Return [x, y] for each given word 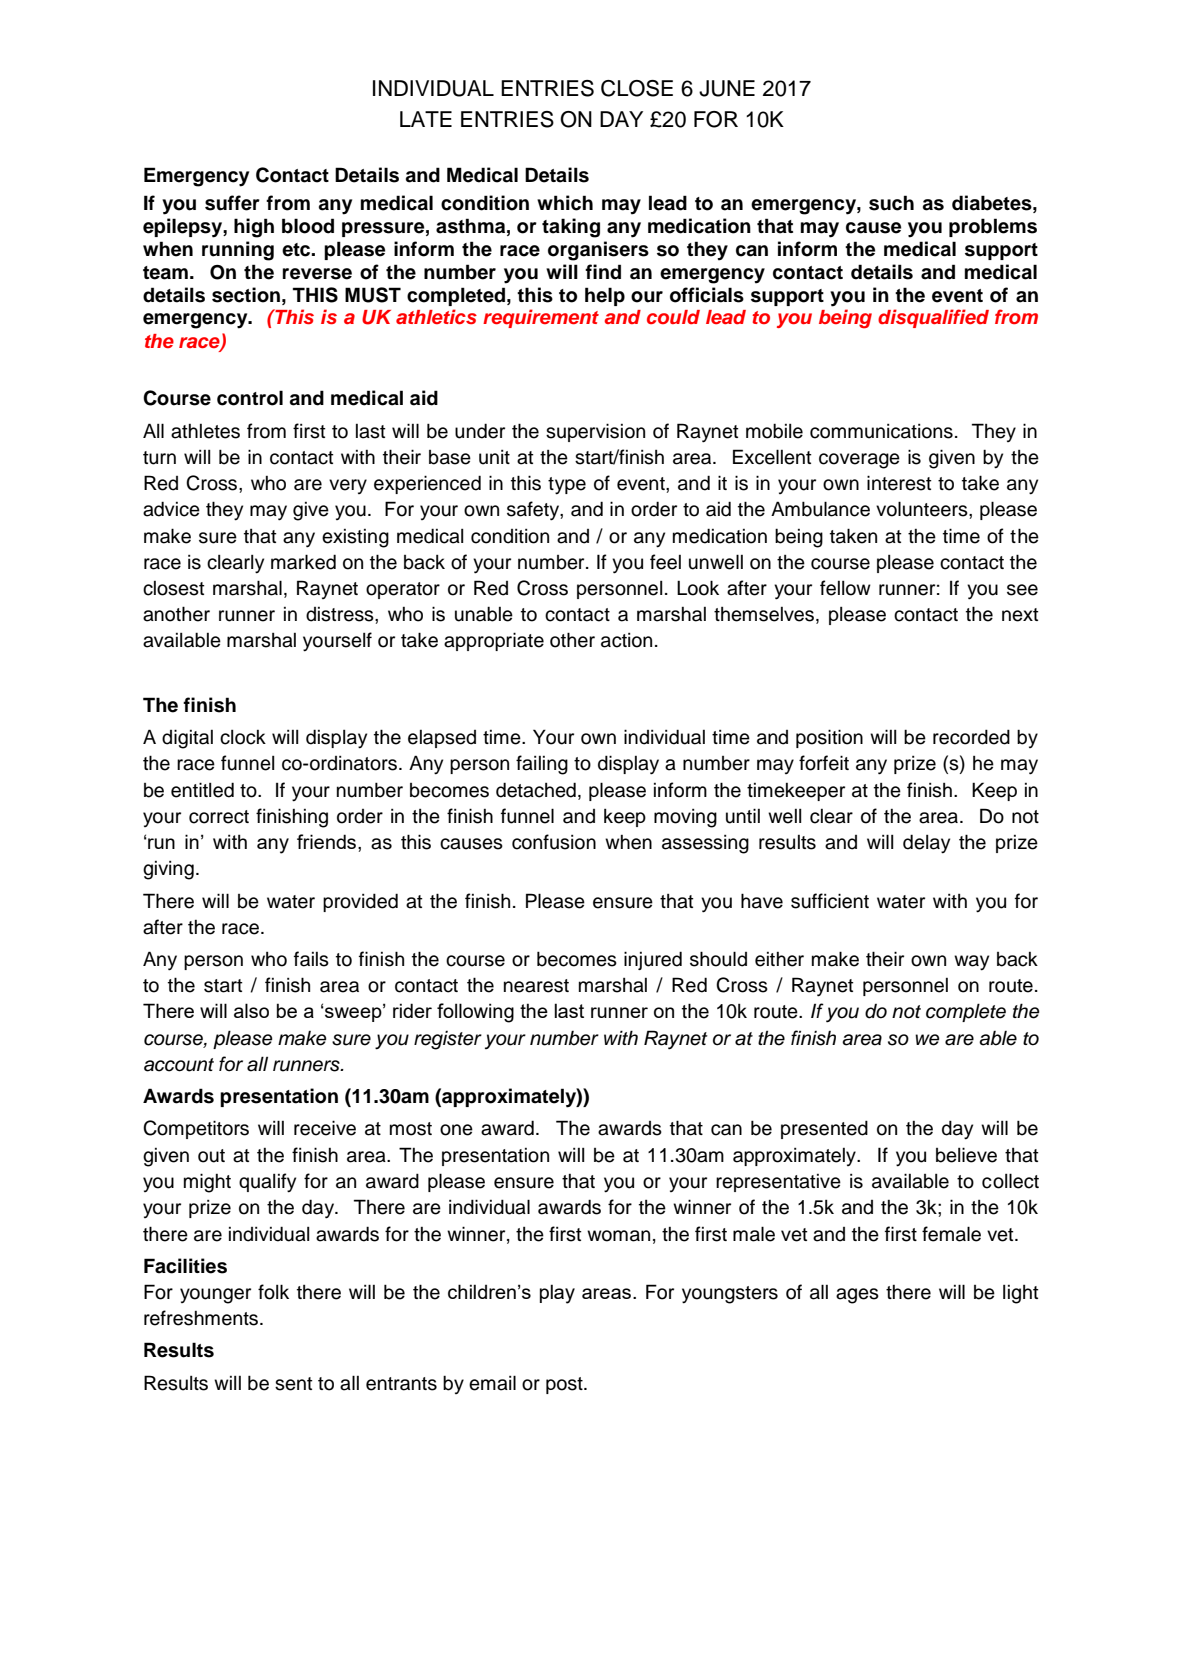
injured [653, 960]
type [567, 486]
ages [857, 1296]
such [891, 203]
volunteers [923, 509]
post [565, 1385]
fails [311, 959]
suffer [232, 203]
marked [303, 562]
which [565, 203]
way [971, 963]
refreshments [202, 1318]
